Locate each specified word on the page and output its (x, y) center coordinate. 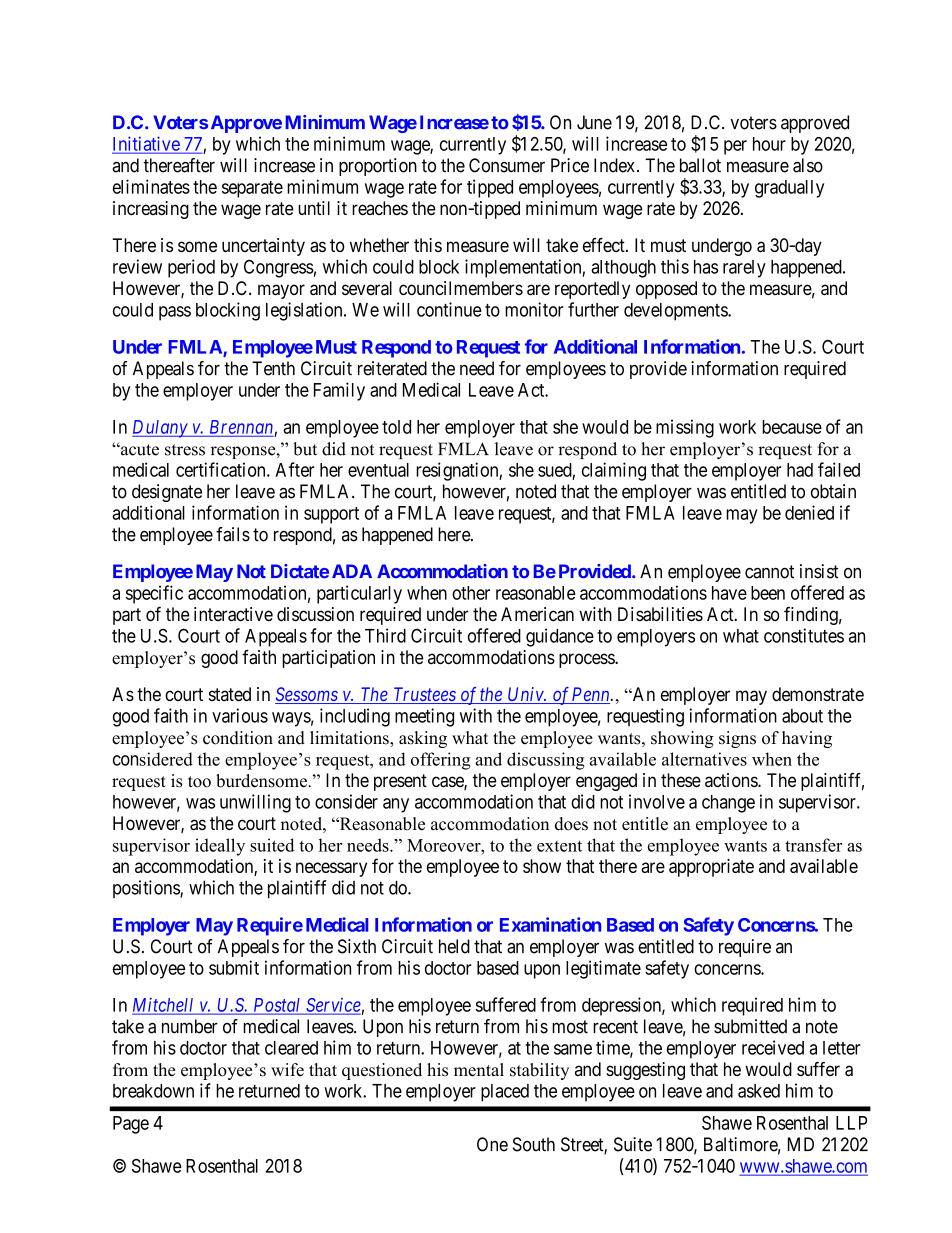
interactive (233, 614)
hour (769, 144)
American (537, 614)
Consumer (507, 165)
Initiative (146, 144)
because (792, 427)
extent (559, 846)
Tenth (273, 368)
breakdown (153, 1091)
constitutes (804, 635)
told (396, 427)
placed (505, 1093)
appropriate (711, 868)
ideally (220, 847)
